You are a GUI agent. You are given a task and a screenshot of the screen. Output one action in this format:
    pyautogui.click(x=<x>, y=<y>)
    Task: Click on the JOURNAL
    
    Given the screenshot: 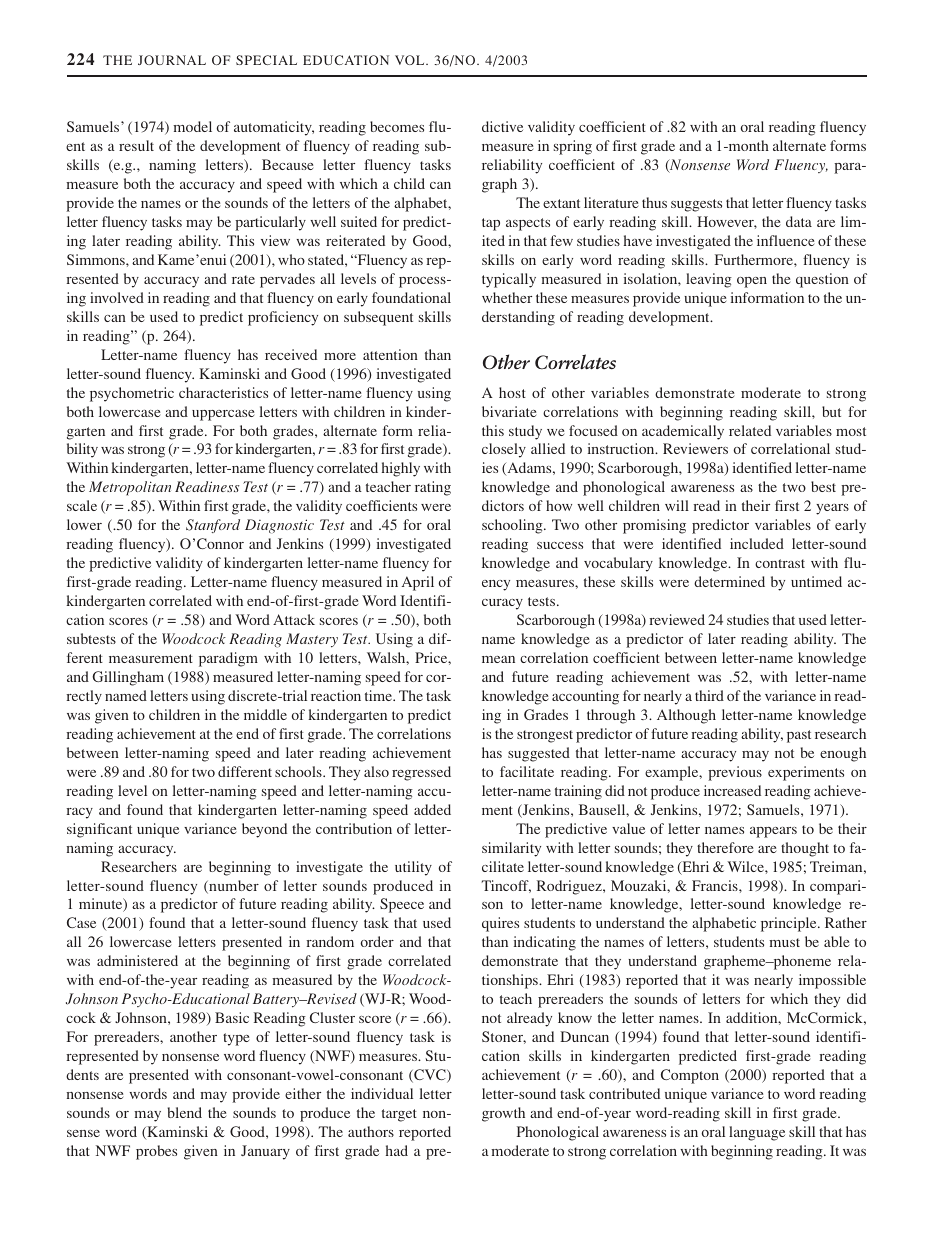 What is the action you would take?
    pyautogui.click(x=172, y=60)
